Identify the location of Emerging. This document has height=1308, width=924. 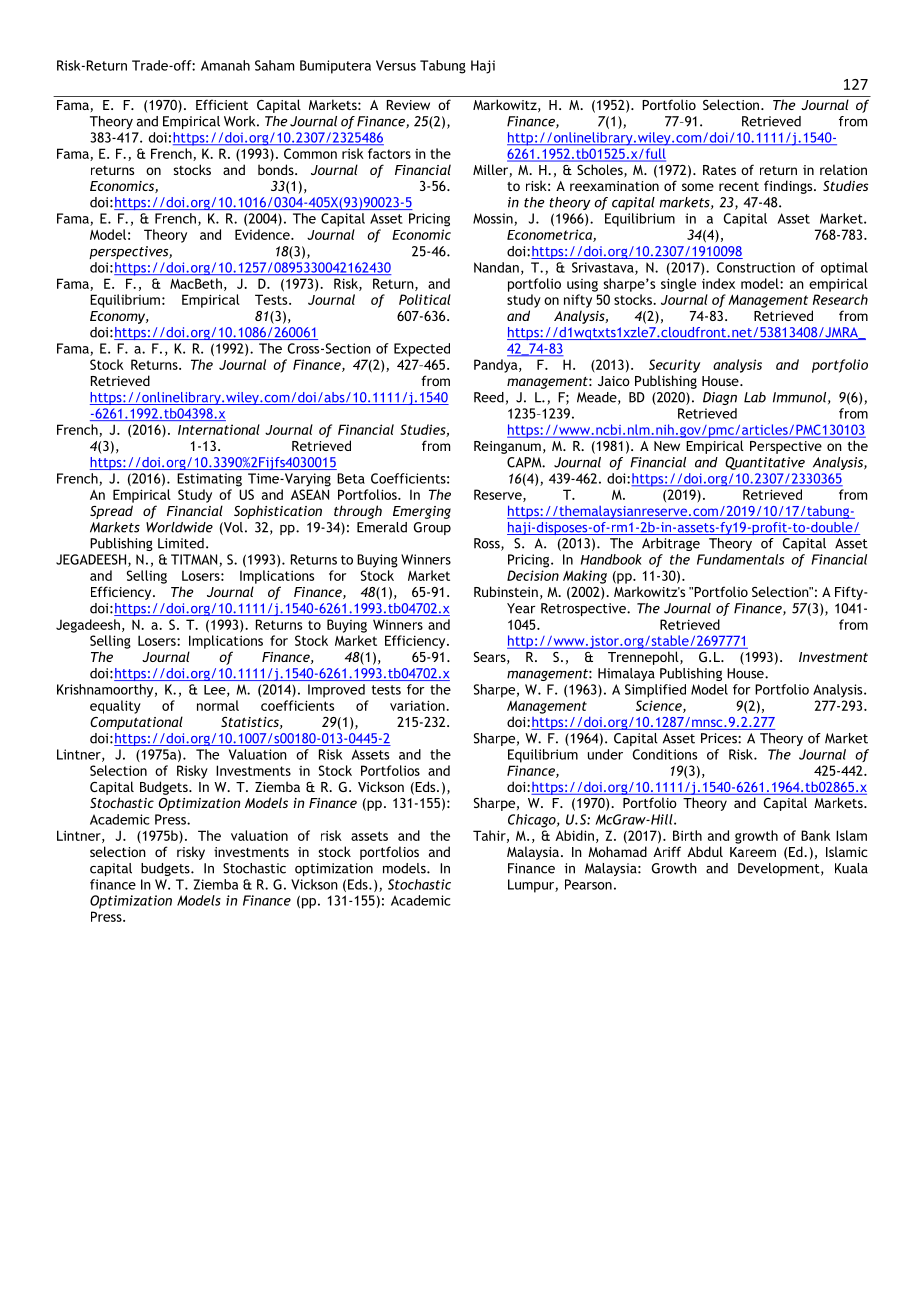
(422, 512).
